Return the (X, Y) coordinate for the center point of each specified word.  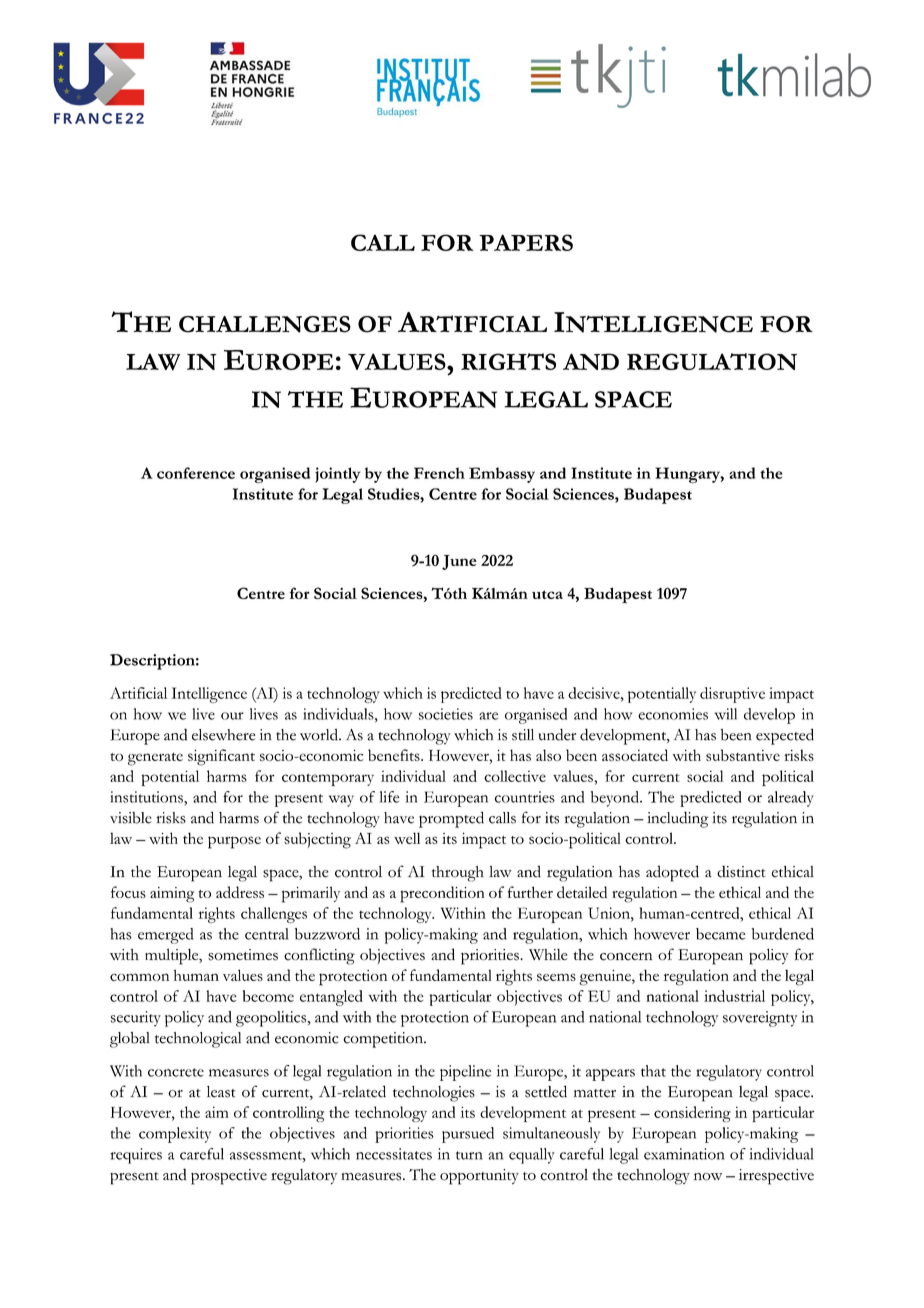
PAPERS (526, 242)
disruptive (732, 695)
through (458, 874)
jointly (337, 475)
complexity (175, 1135)
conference (196, 473)
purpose (234, 842)
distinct (741, 871)
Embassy (502, 475)
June (459, 562)
